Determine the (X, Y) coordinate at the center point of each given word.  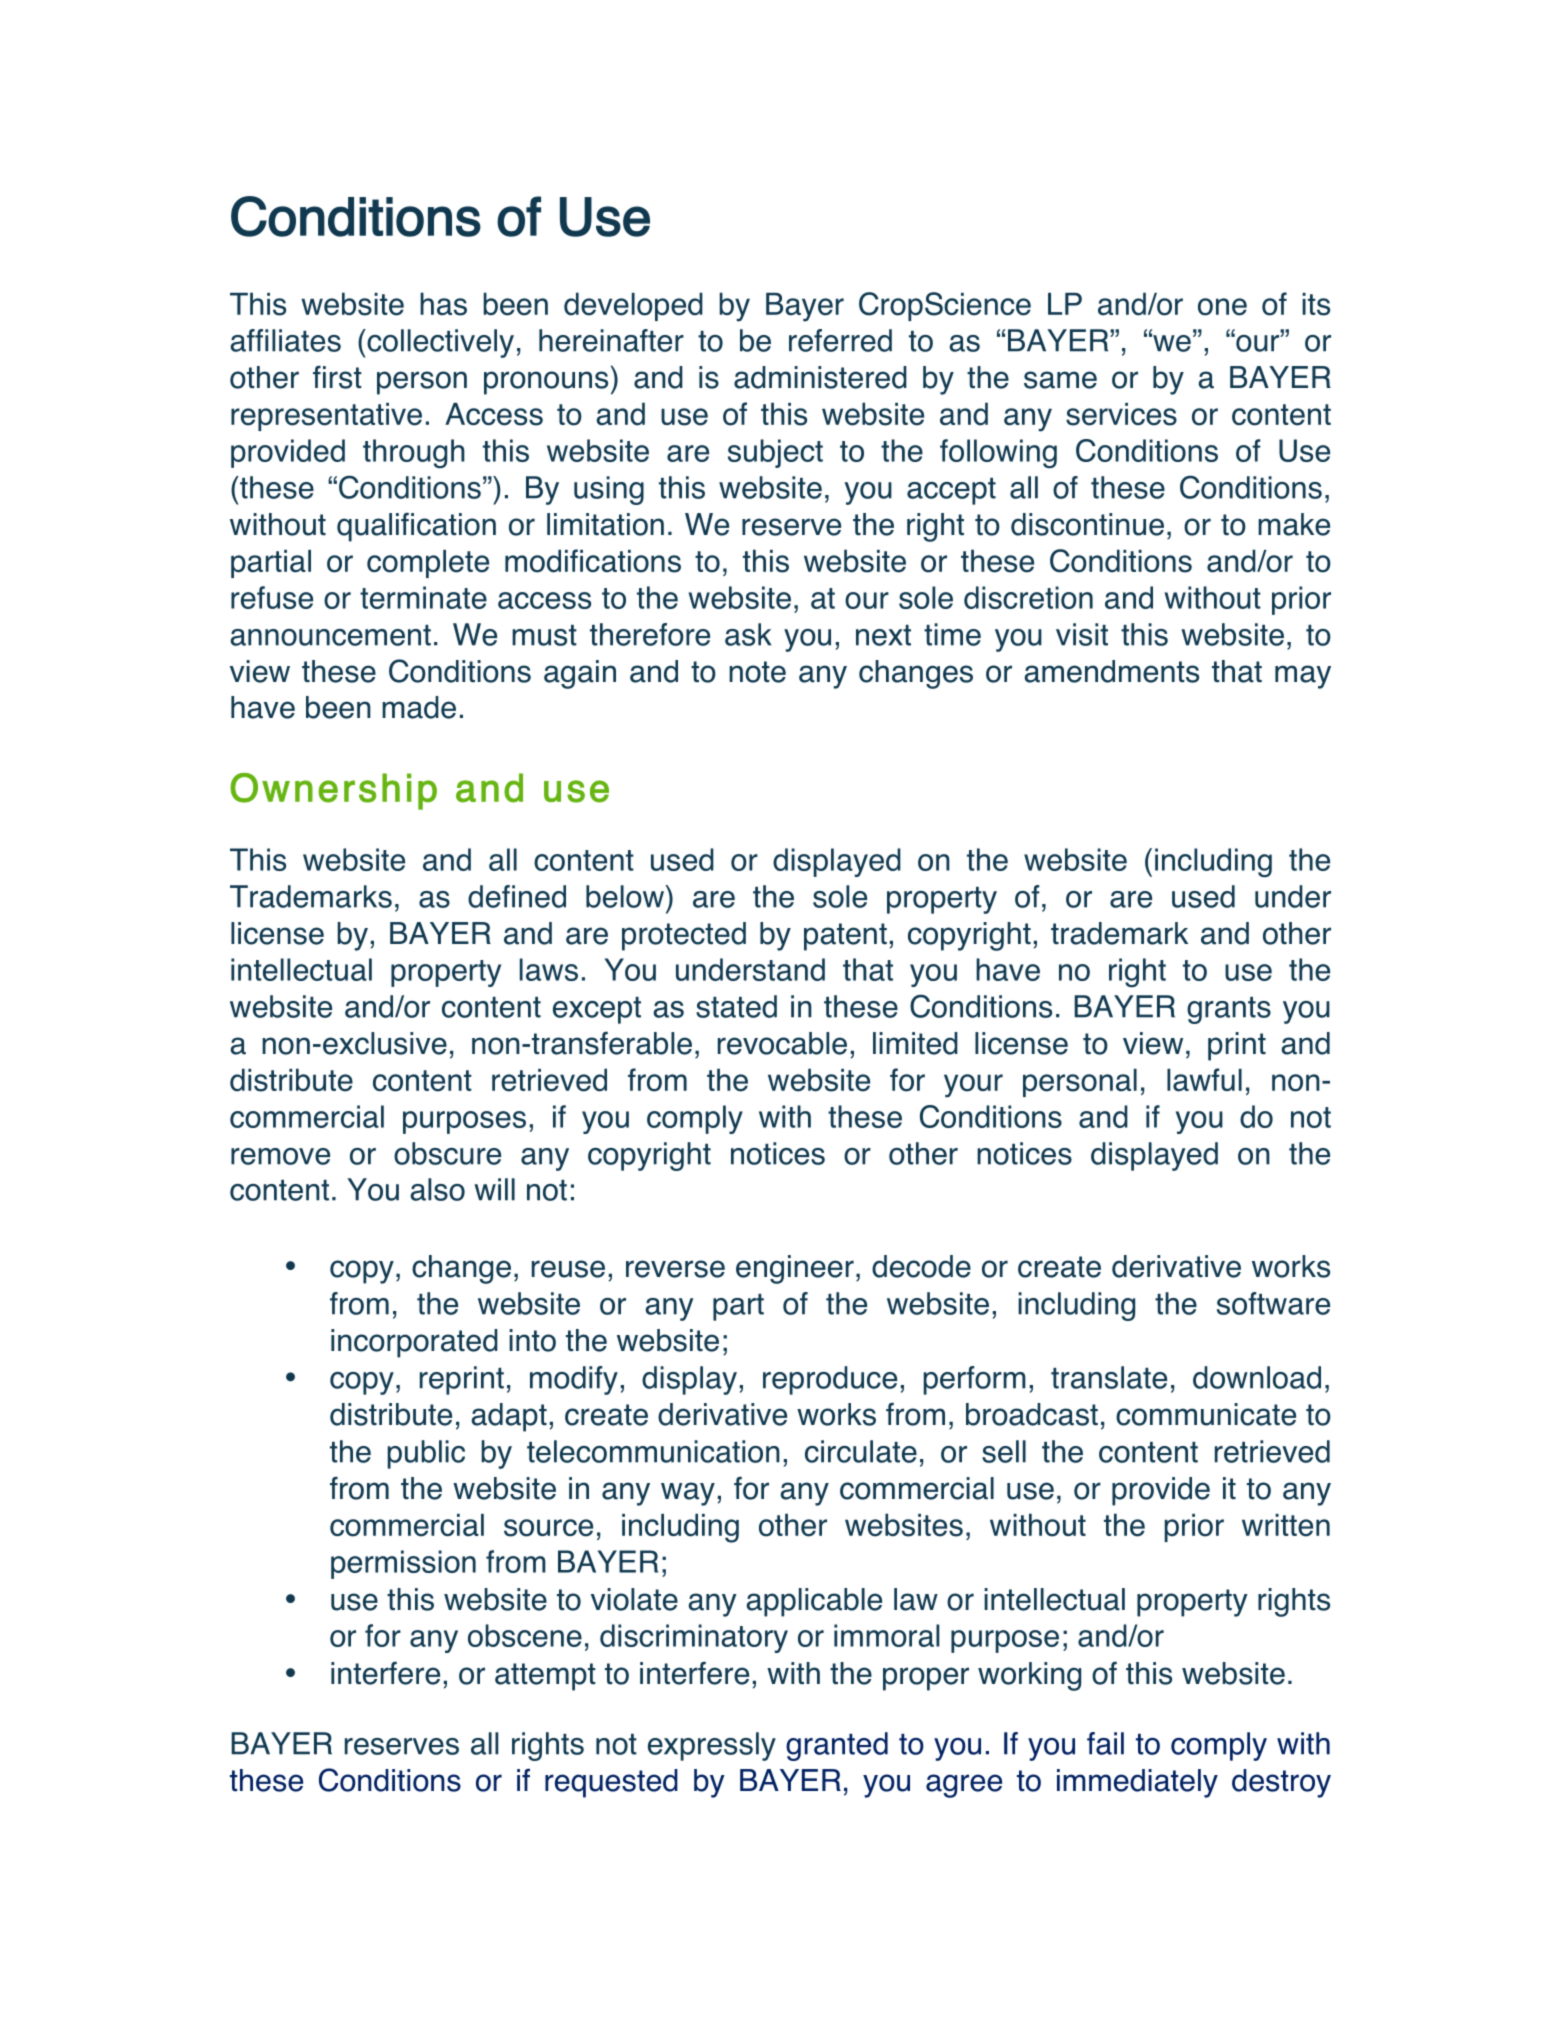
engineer (795, 1269)
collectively (439, 343)
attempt (545, 1677)
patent (845, 937)
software (1273, 1303)
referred (840, 340)
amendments (1111, 671)
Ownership (333, 791)
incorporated (414, 1343)
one (1222, 307)
